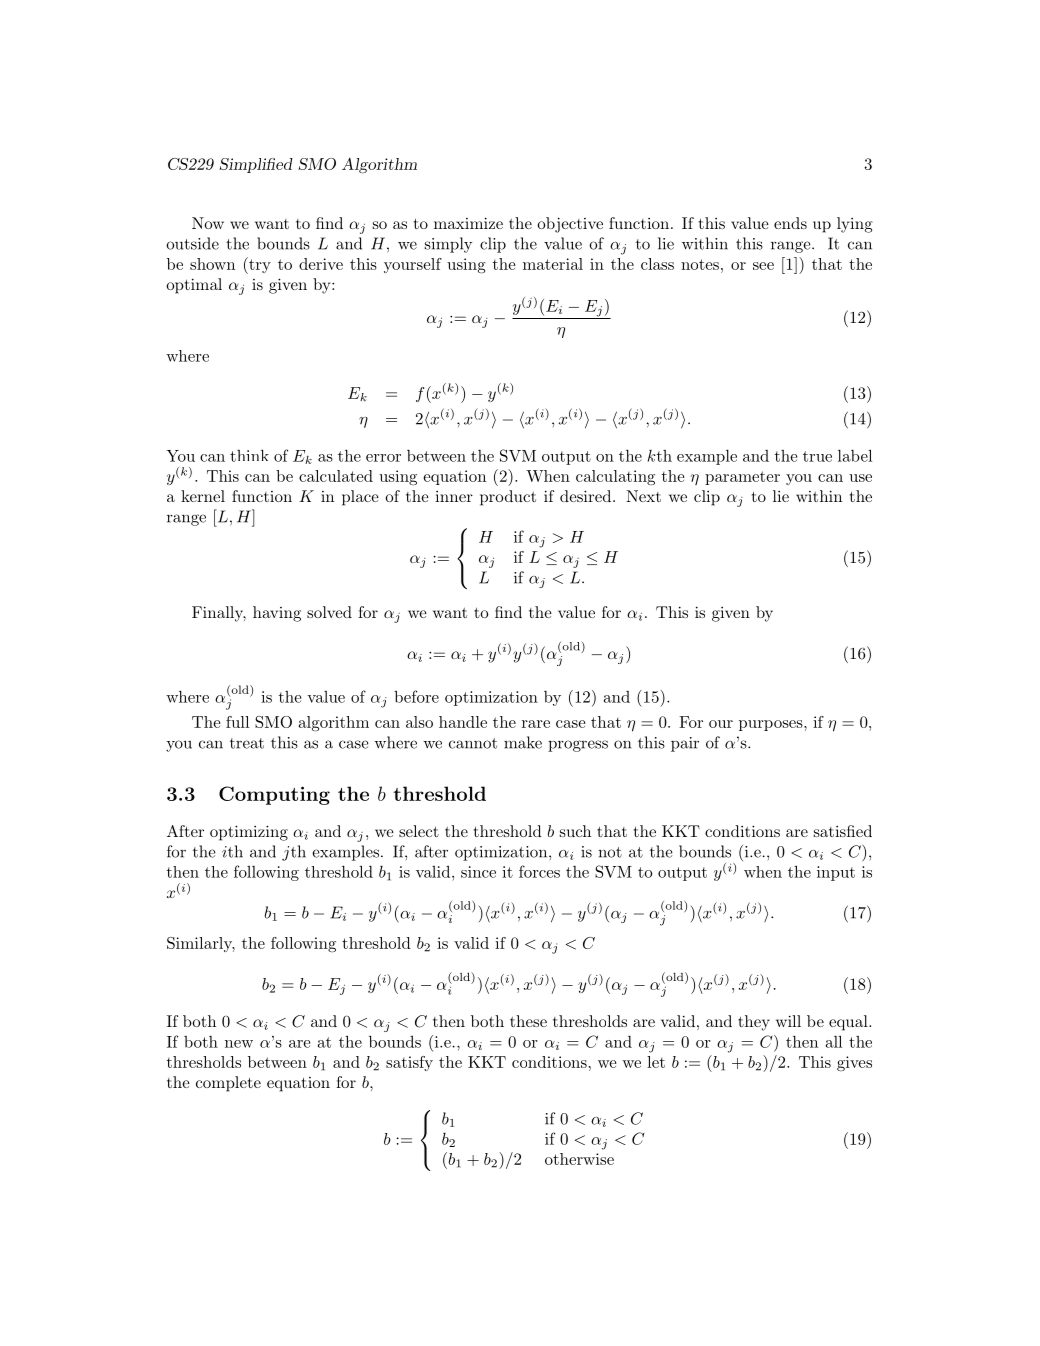 The width and height of the document is (1040, 1346). What do you see at coordinates (570, 225) in the document?
I see `objective` at bounding box center [570, 225].
